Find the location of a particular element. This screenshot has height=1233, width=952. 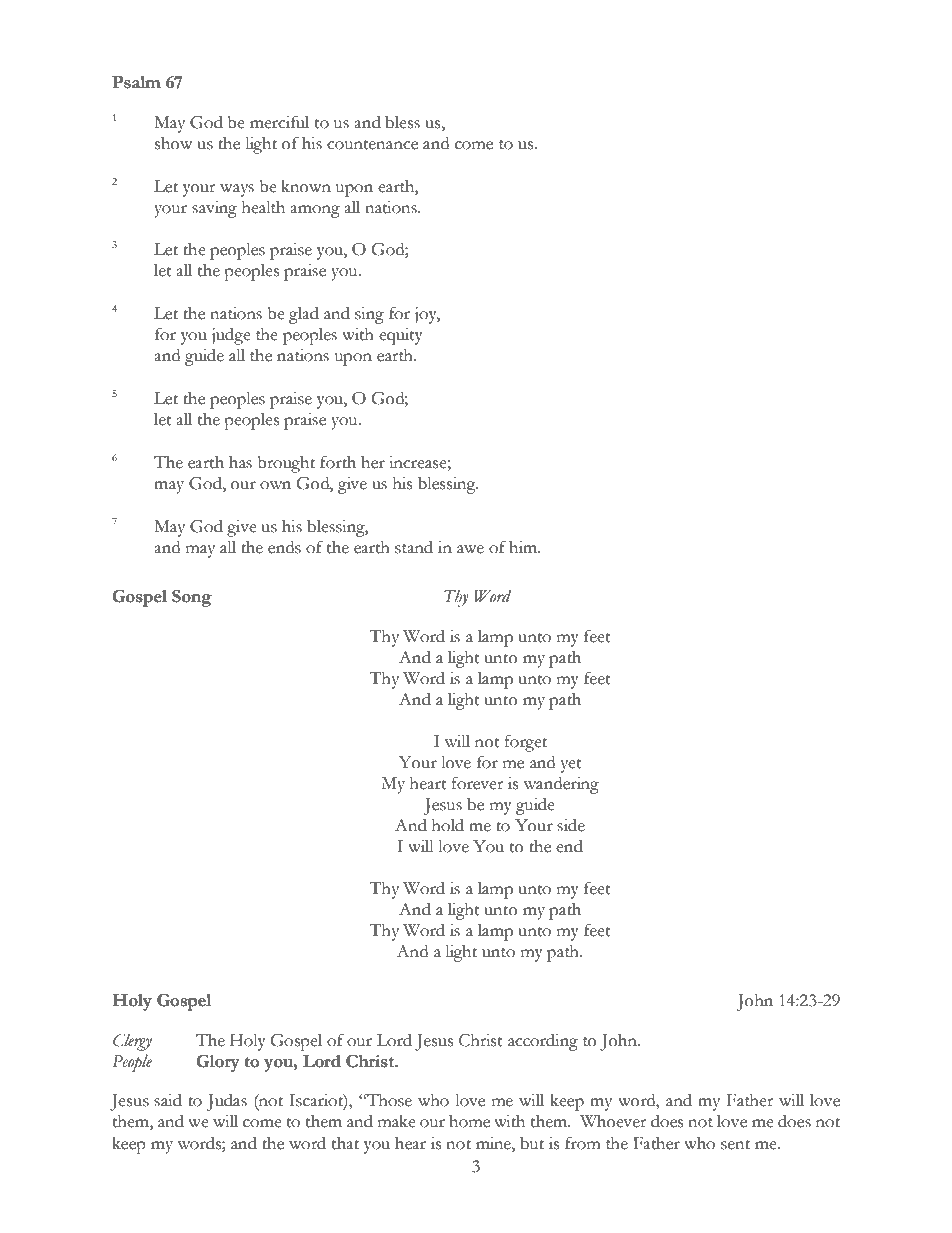

stand is located at coordinates (414, 547).
